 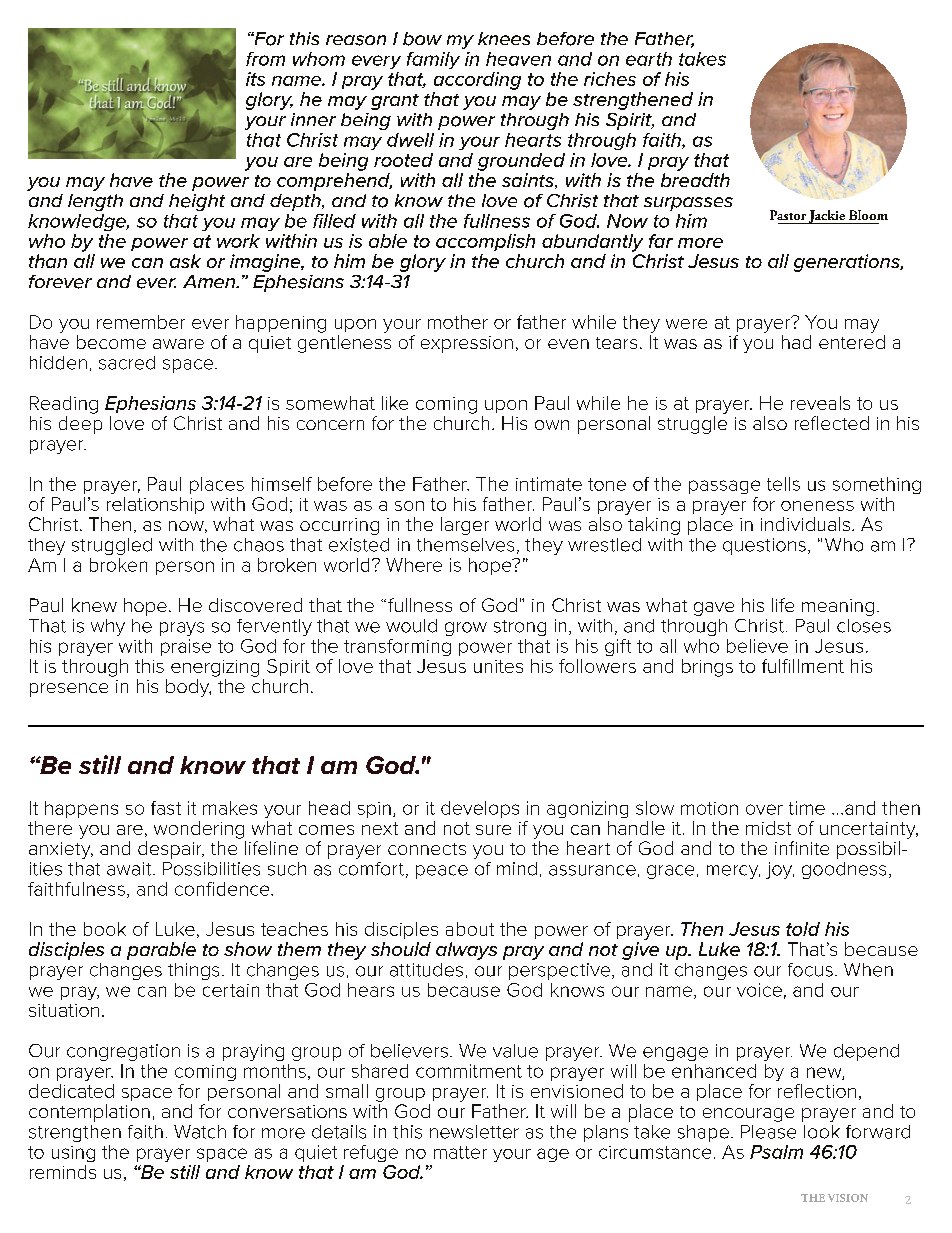 What do you see at coordinates (442, 872) in the document?
I see `peace` at bounding box center [442, 872].
